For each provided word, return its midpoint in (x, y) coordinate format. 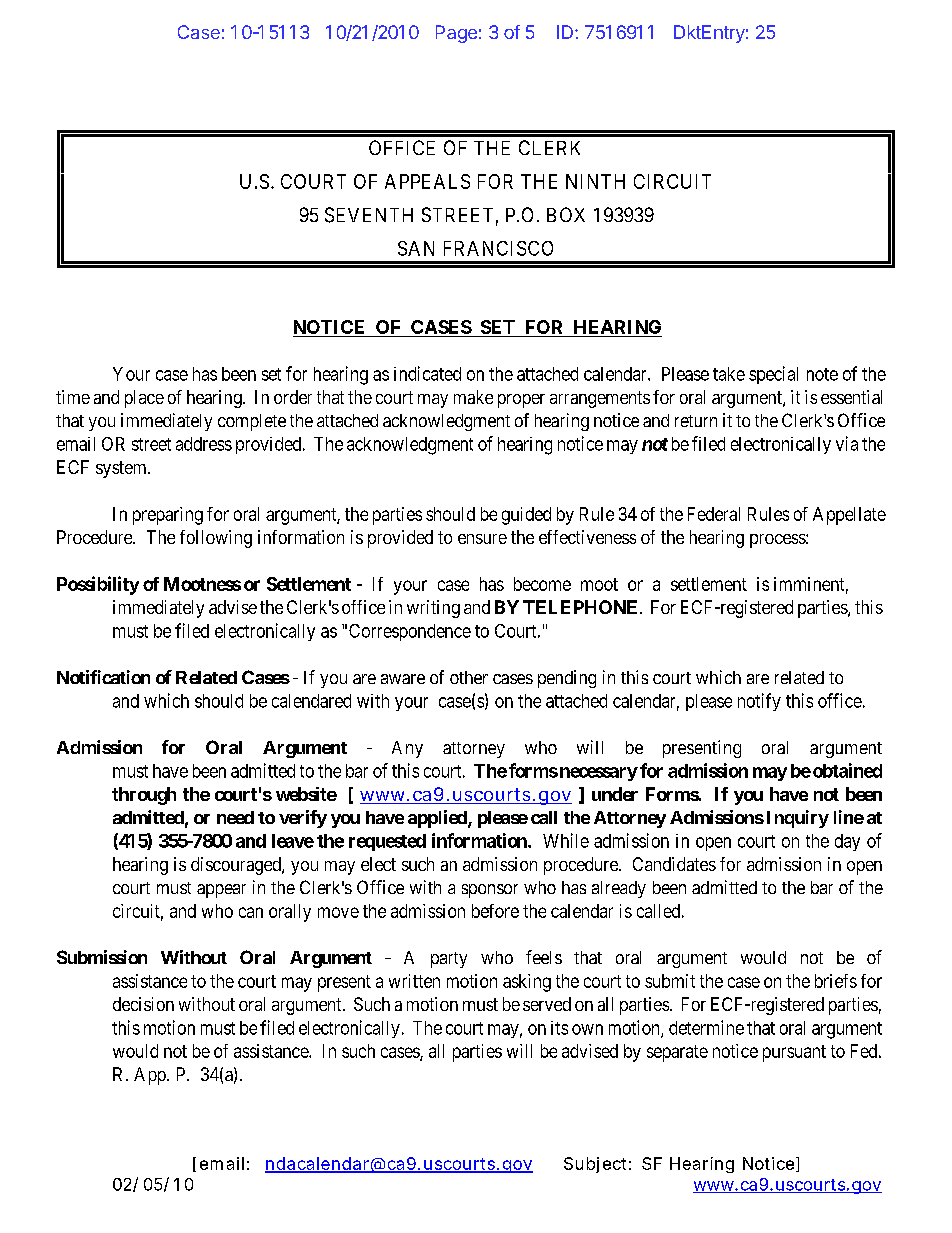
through (144, 796)
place (144, 399)
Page (456, 34)
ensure (482, 539)
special (773, 375)
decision (143, 1004)
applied (438, 819)
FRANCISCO (498, 248)
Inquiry (798, 819)
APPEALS (427, 181)
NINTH (595, 181)
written (414, 981)
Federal (714, 514)
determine (706, 1027)
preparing (168, 516)
